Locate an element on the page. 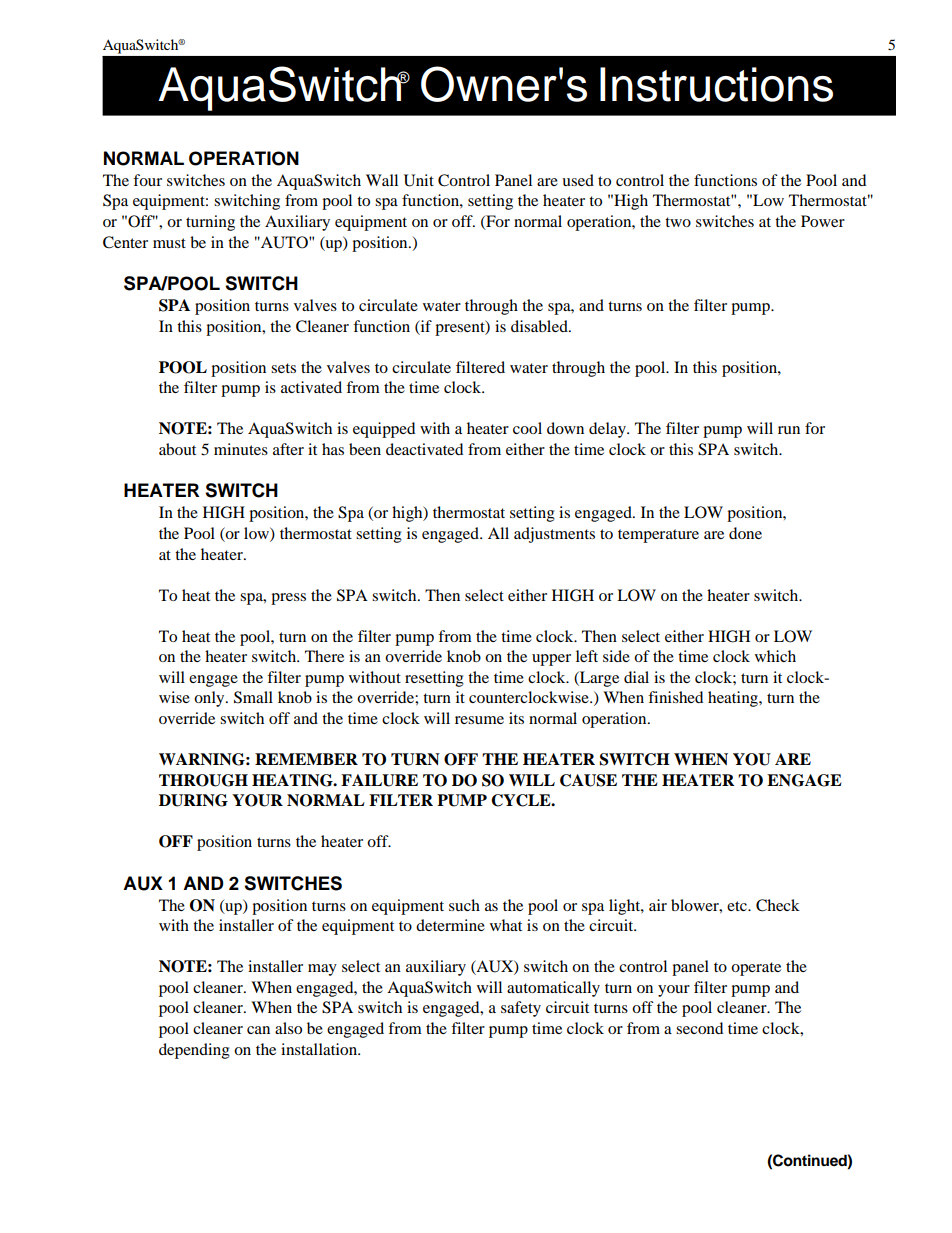 The image size is (952, 1233). resume is located at coordinates (479, 720).
